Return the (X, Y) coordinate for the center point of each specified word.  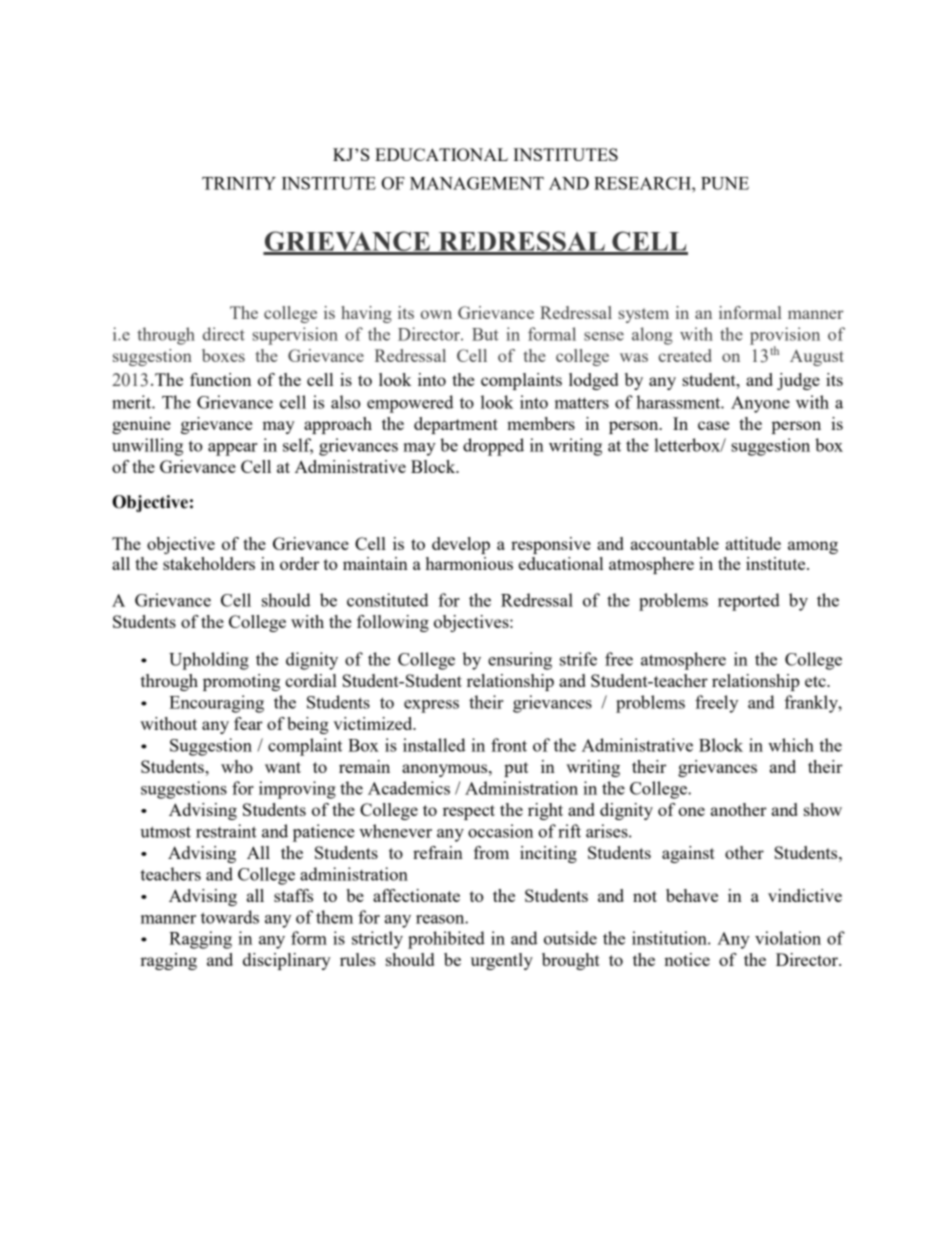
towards (230, 917)
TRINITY (239, 183)
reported (749, 602)
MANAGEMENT (477, 183)
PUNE (725, 183)
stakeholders (209, 563)
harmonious (469, 563)
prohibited (446, 940)
